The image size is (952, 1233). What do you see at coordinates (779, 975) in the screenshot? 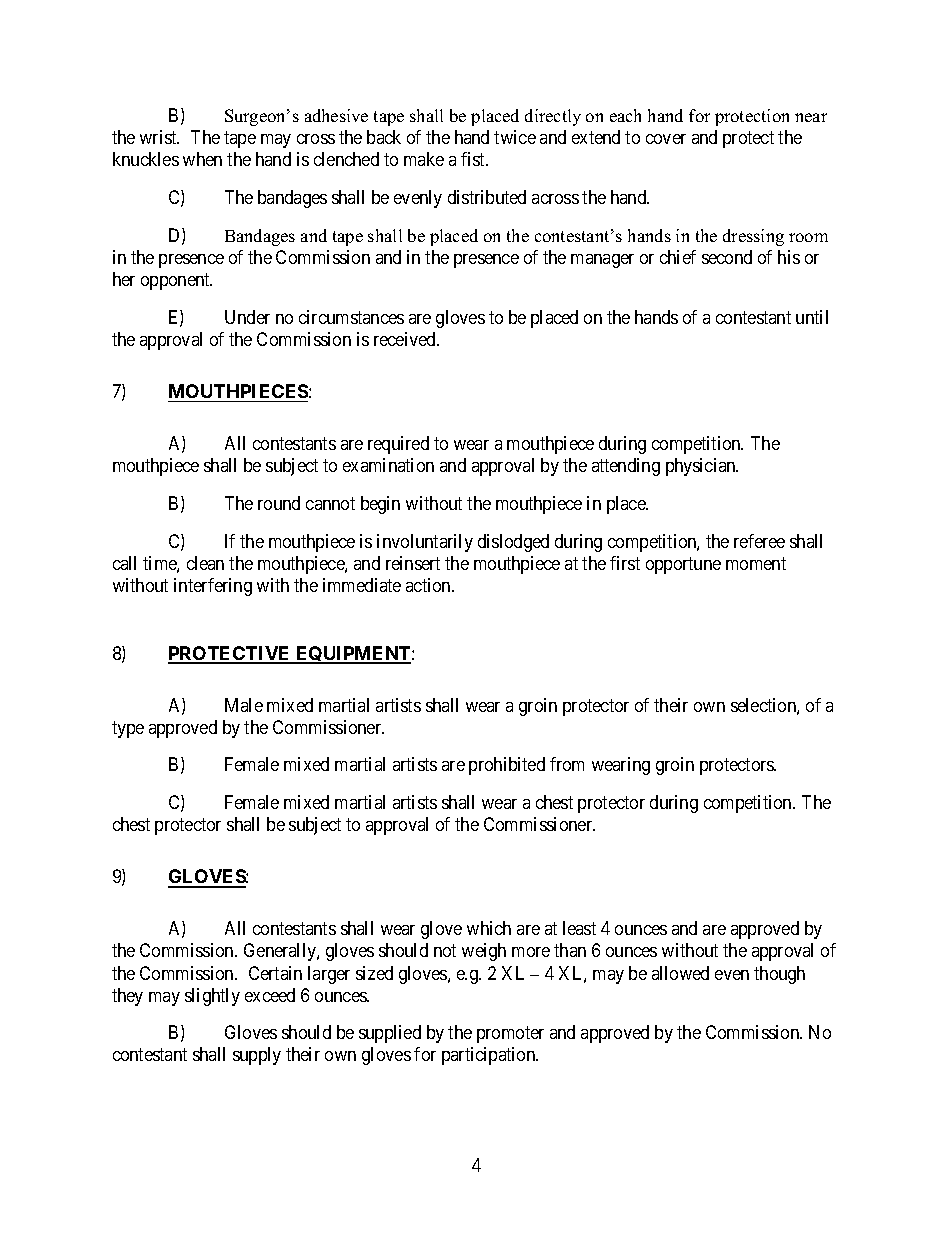
I see `though` at bounding box center [779, 975].
